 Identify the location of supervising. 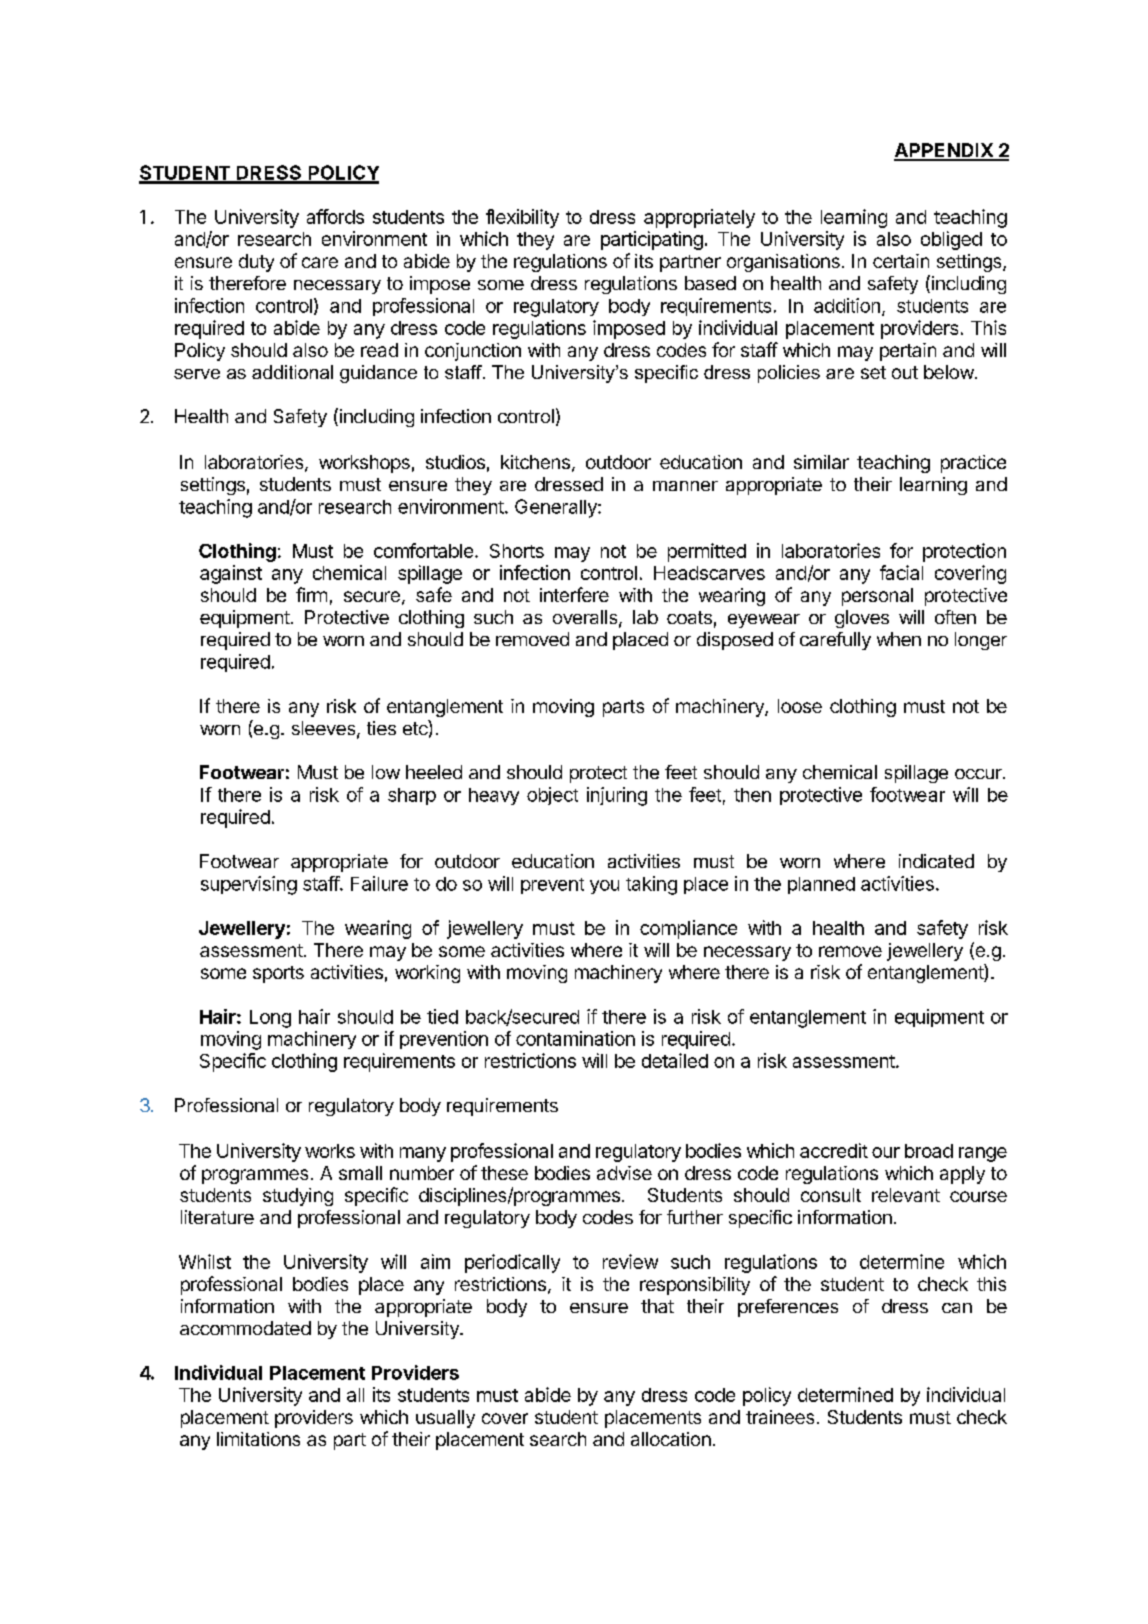
(249, 885).
